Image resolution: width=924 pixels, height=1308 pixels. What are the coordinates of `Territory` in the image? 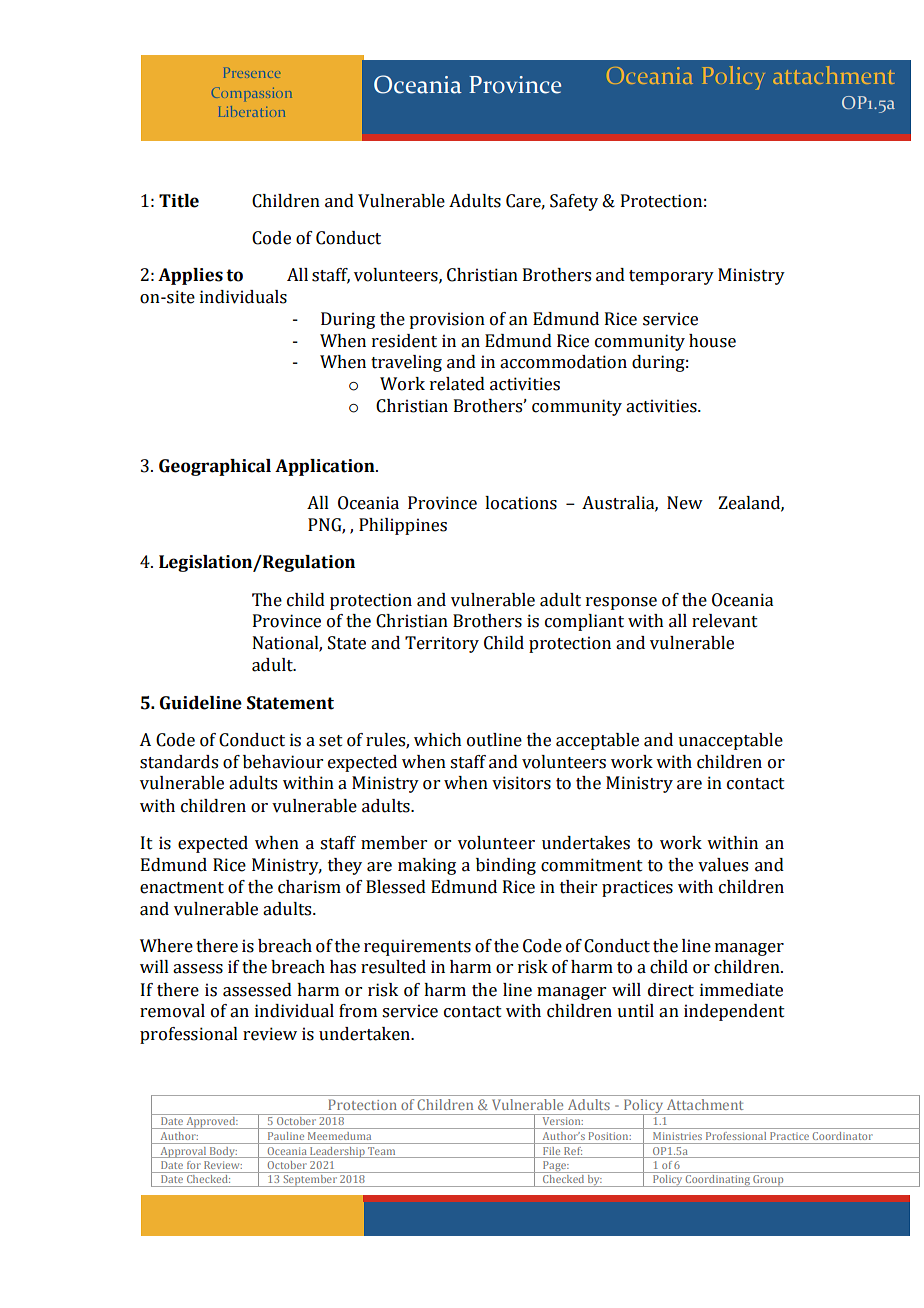 It's located at (442, 644).
